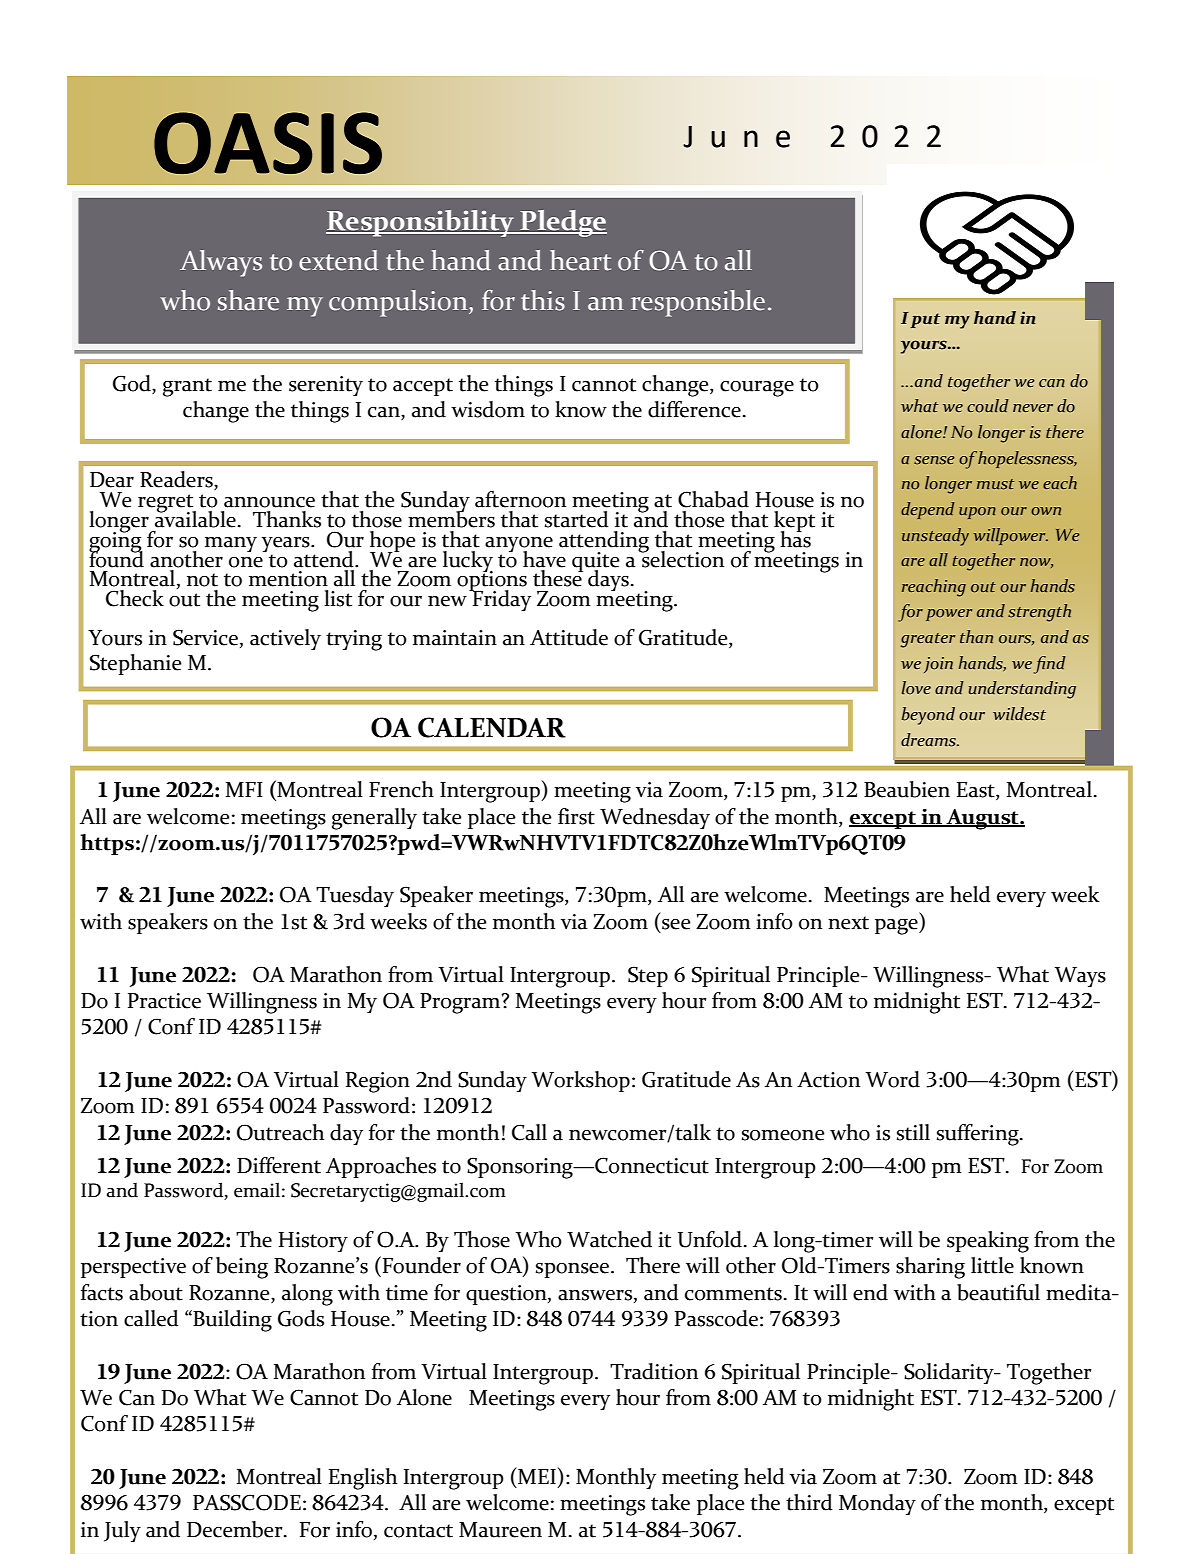  I want to click on Watched, so click(609, 1239).
